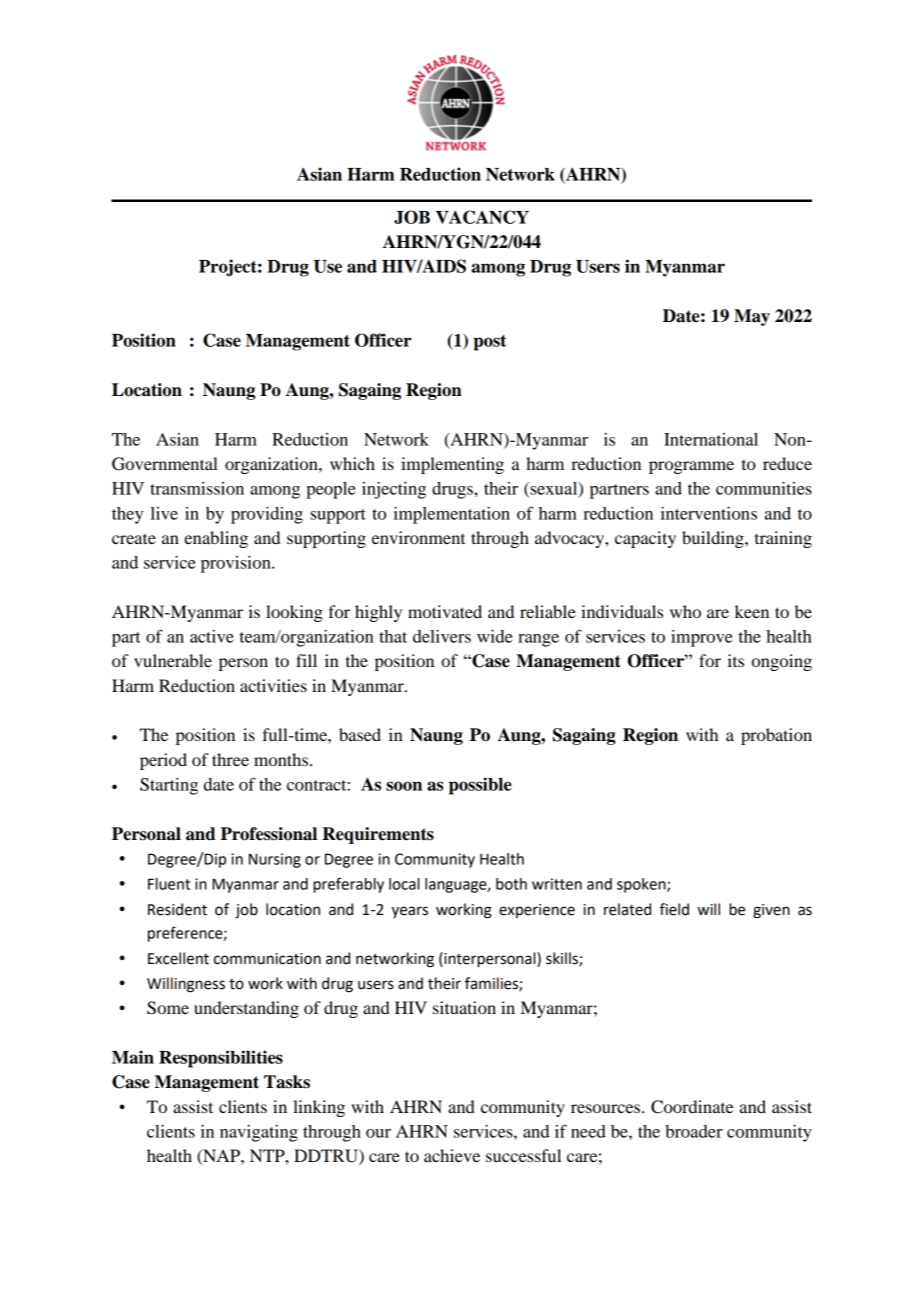 This image has width=924, height=1308. What do you see at coordinates (495, 636) in the image?
I see `wide` at bounding box center [495, 636].
